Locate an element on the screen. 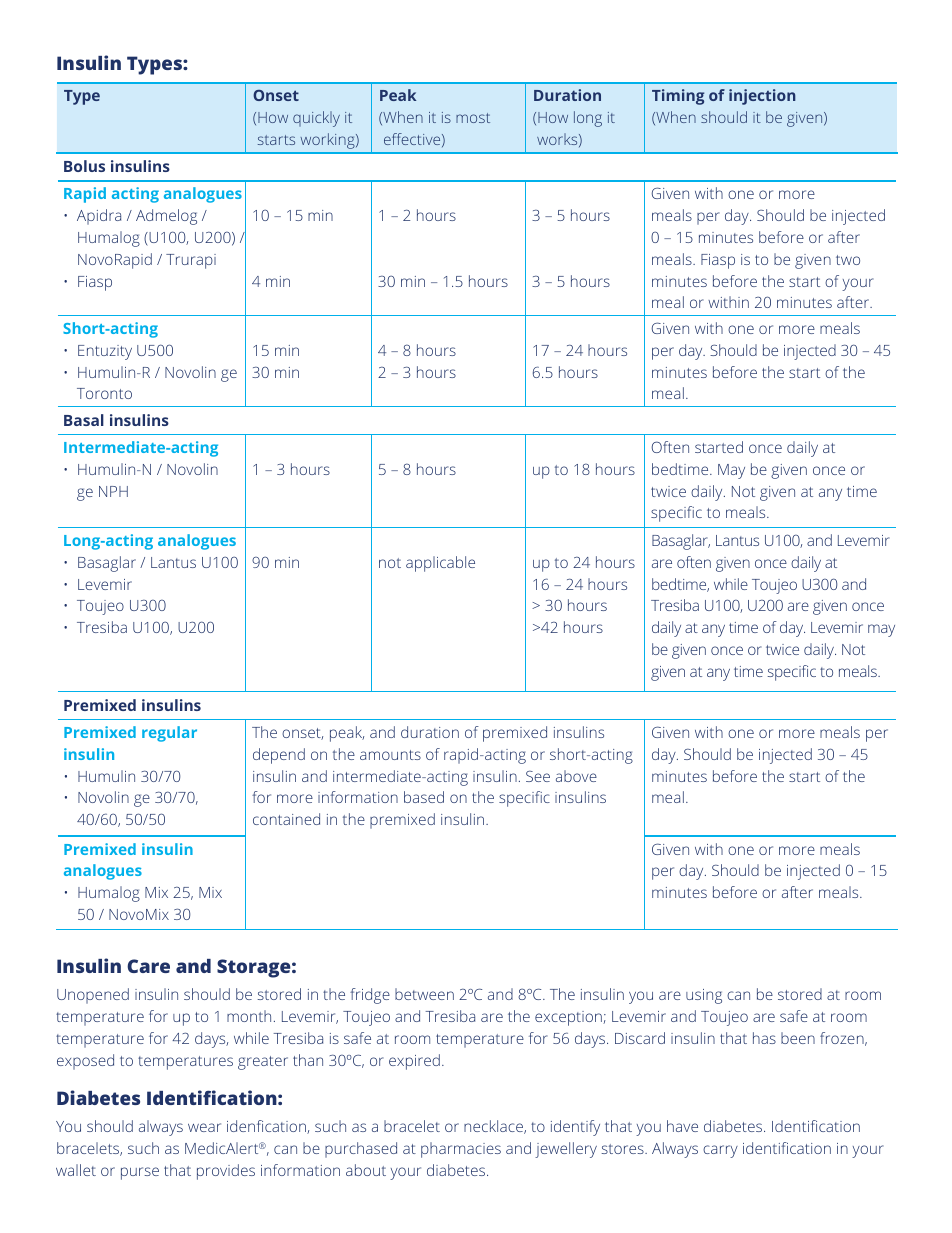 The width and height of the screenshot is (952, 1233). wear is located at coordinates (204, 1127).
